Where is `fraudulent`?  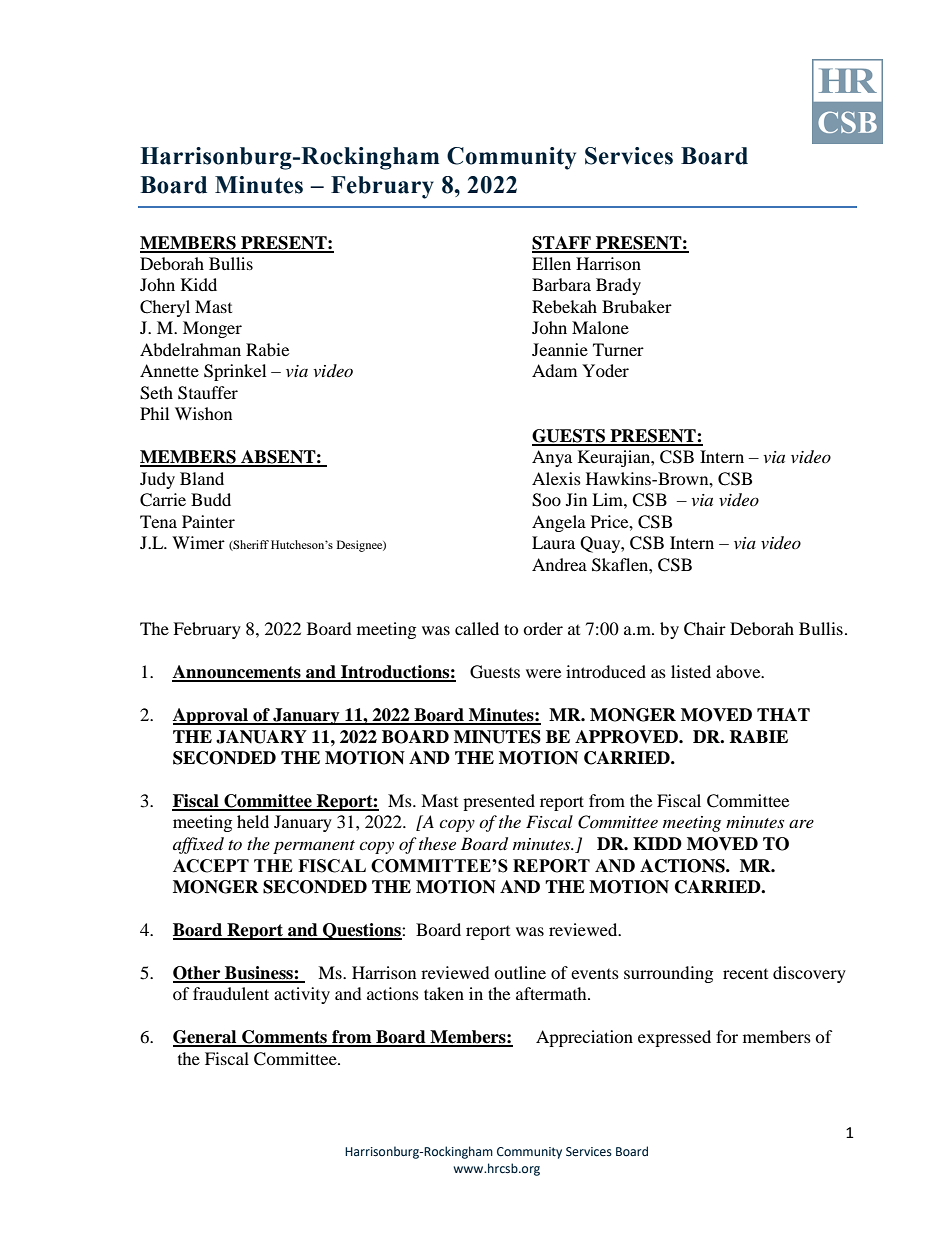
fraudulent is located at coordinates (231, 993).
